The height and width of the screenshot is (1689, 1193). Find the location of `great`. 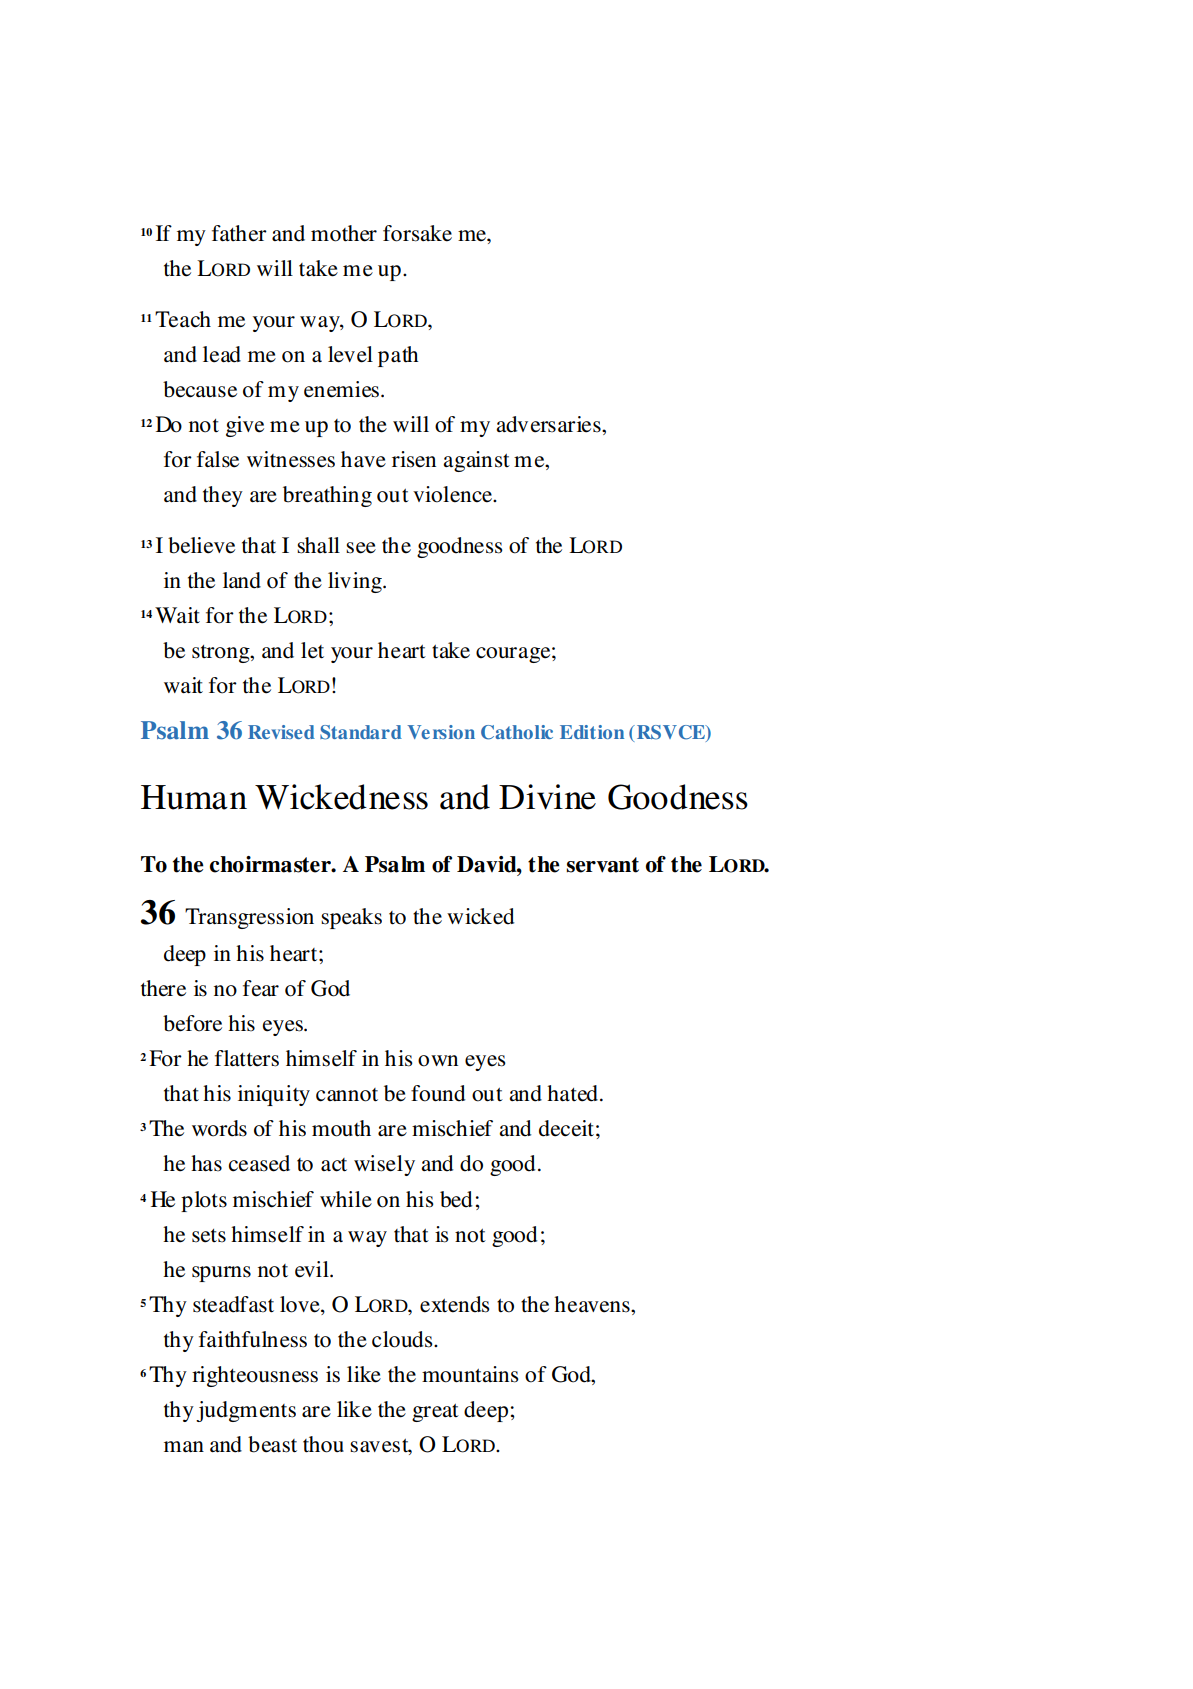

great is located at coordinates (435, 1413).
